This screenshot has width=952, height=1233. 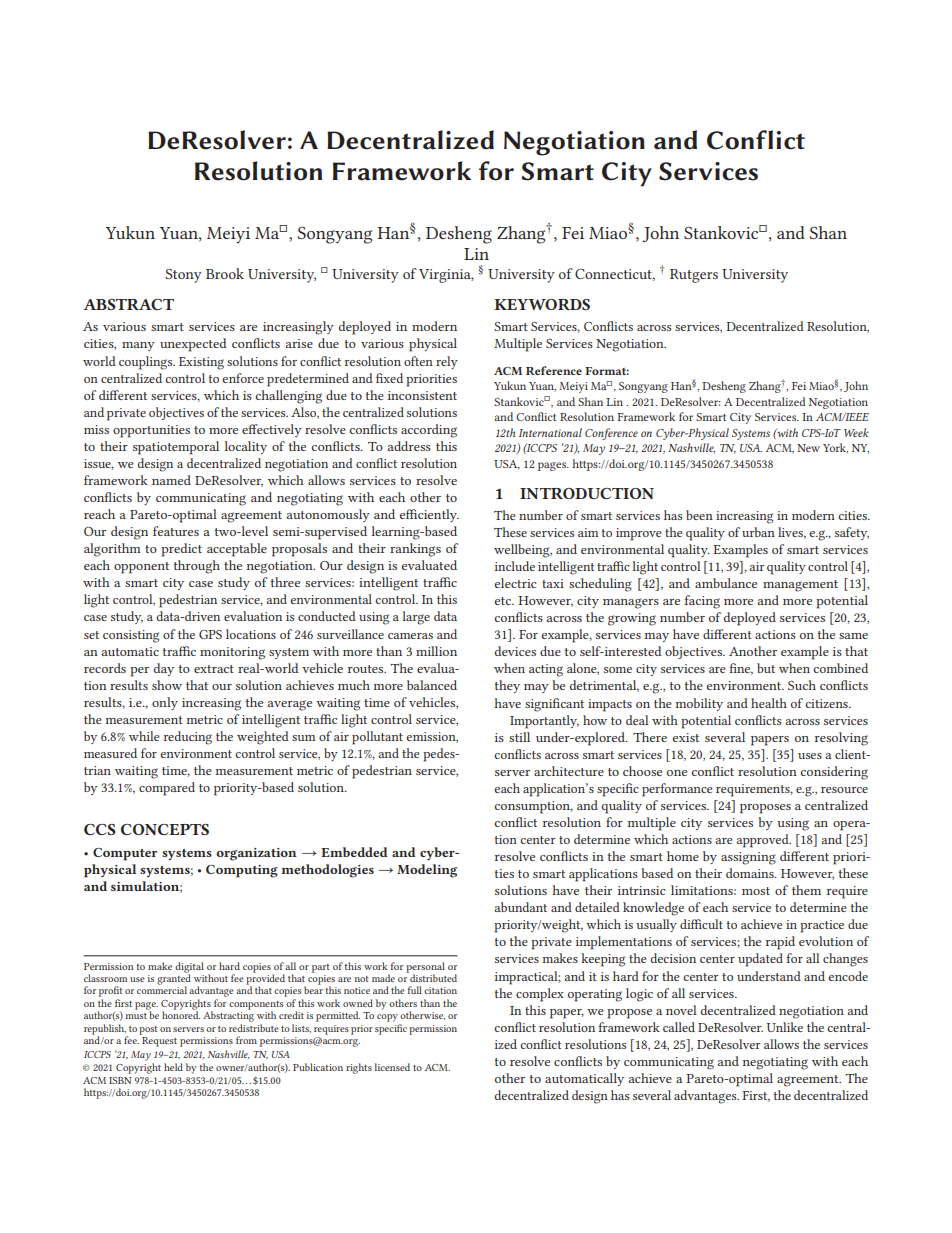 I want to click on KEYWORDS, so click(x=542, y=304).
